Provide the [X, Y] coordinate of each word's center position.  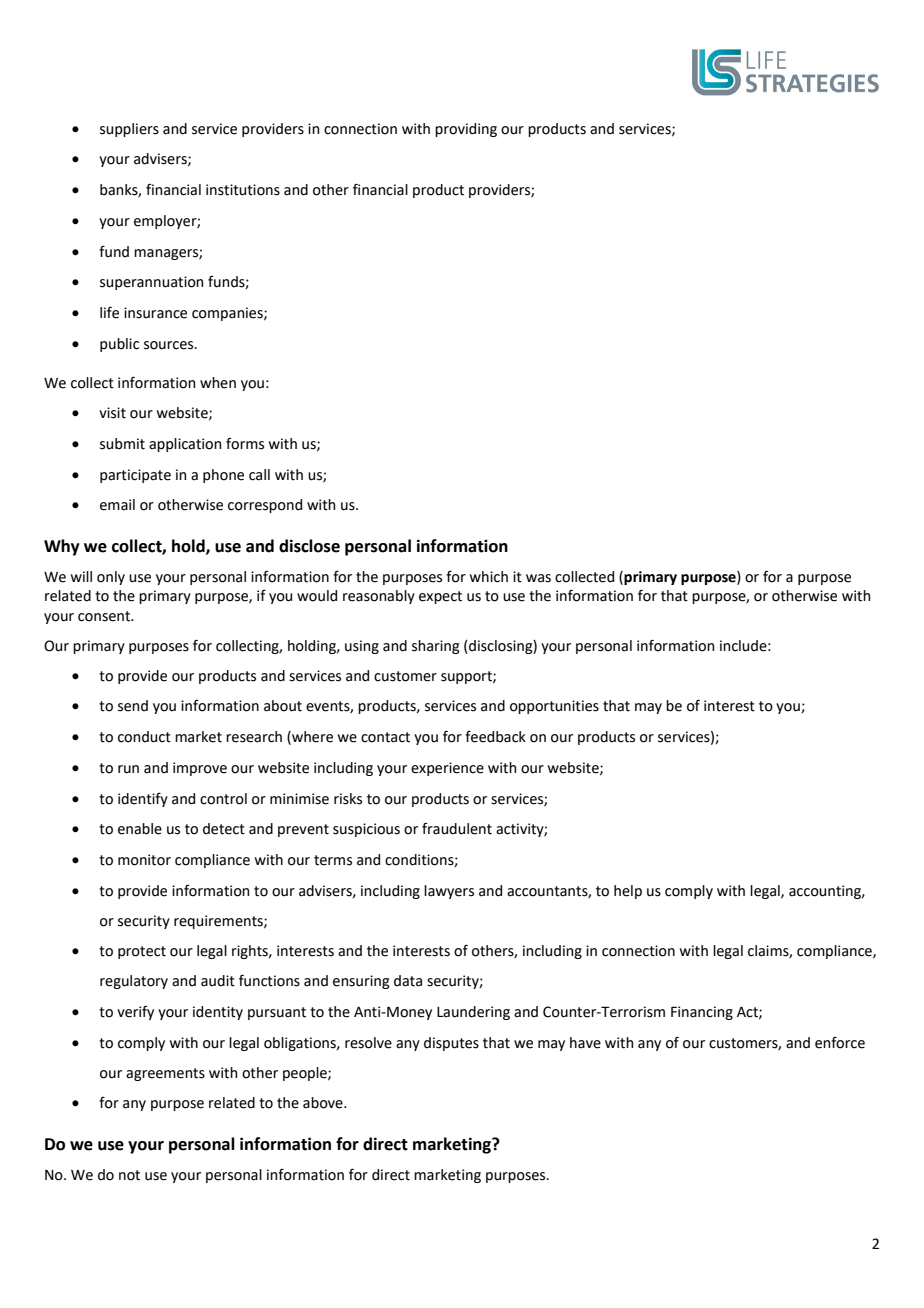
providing [466, 130]
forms [245, 444]
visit [112, 413]
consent [105, 616]
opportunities [554, 707]
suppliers [129, 130]
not [129, 1175]
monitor [144, 860]
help [628, 892]
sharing [436, 647]
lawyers [449, 892]
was [538, 578]
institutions [243, 190]
